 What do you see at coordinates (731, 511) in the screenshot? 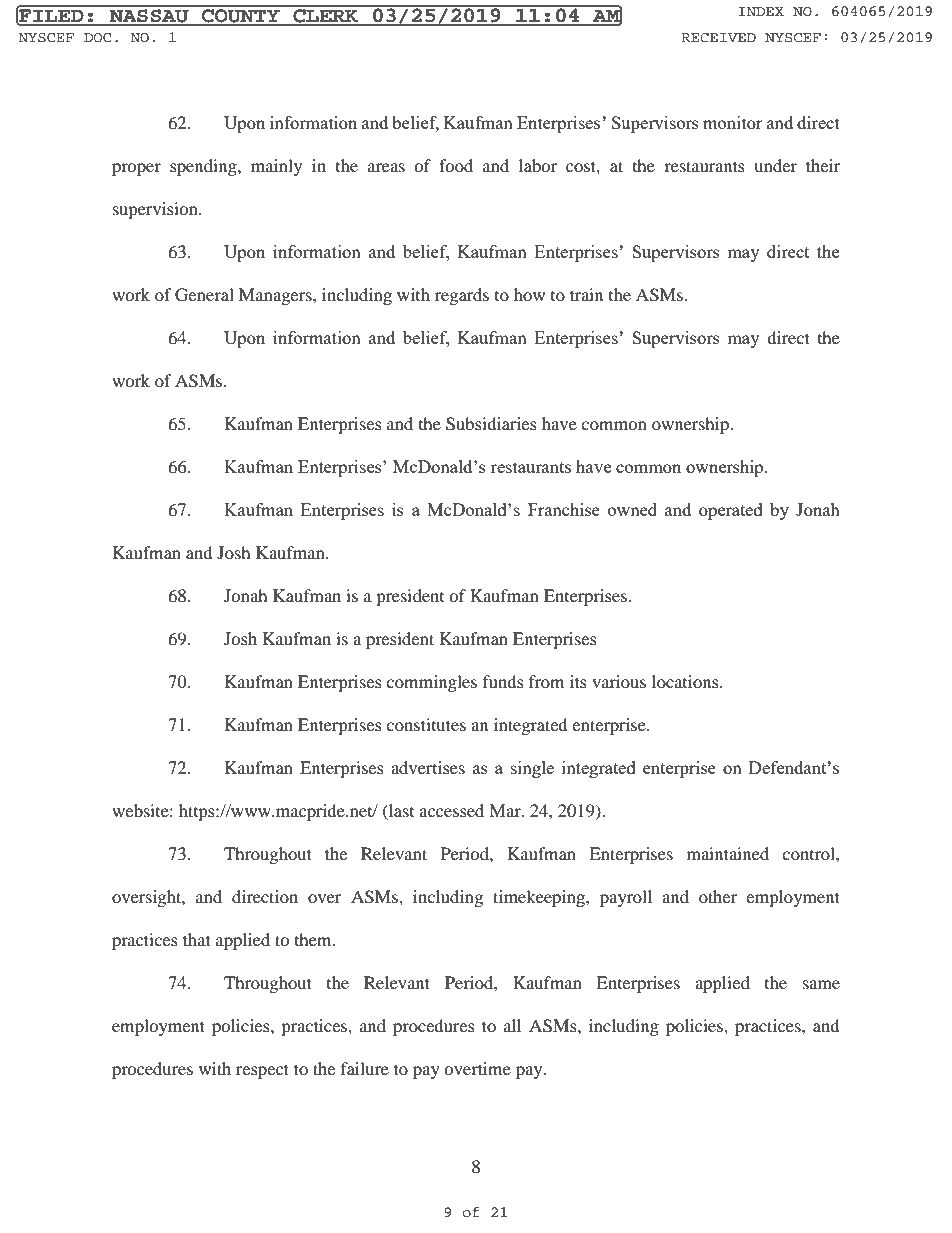
I see `operated` at bounding box center [731, 511].
